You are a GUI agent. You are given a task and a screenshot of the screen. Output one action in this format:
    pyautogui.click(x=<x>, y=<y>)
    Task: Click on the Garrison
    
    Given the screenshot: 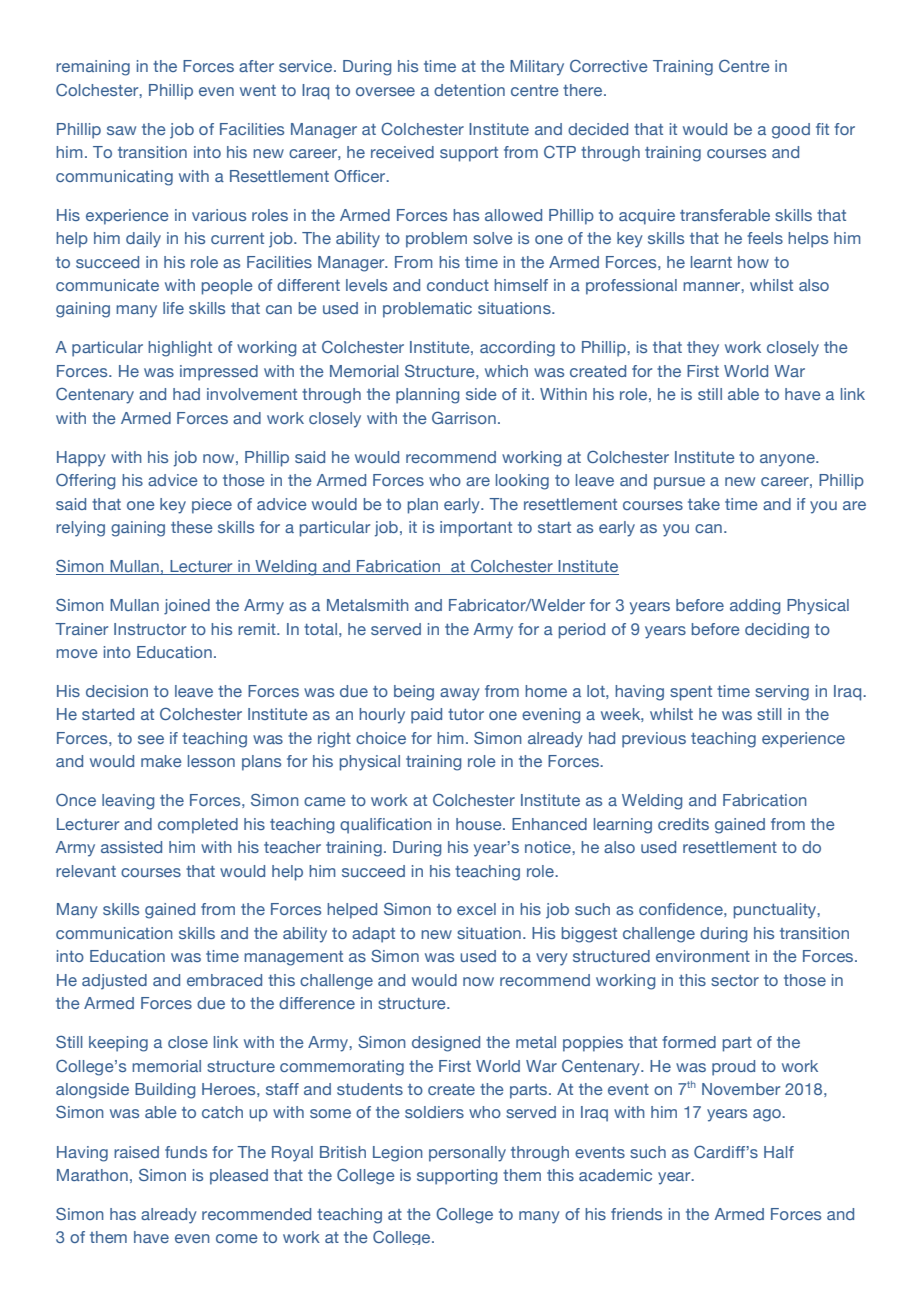 What is the action you would take?
    pyautogui.click(x=464, y=417)
